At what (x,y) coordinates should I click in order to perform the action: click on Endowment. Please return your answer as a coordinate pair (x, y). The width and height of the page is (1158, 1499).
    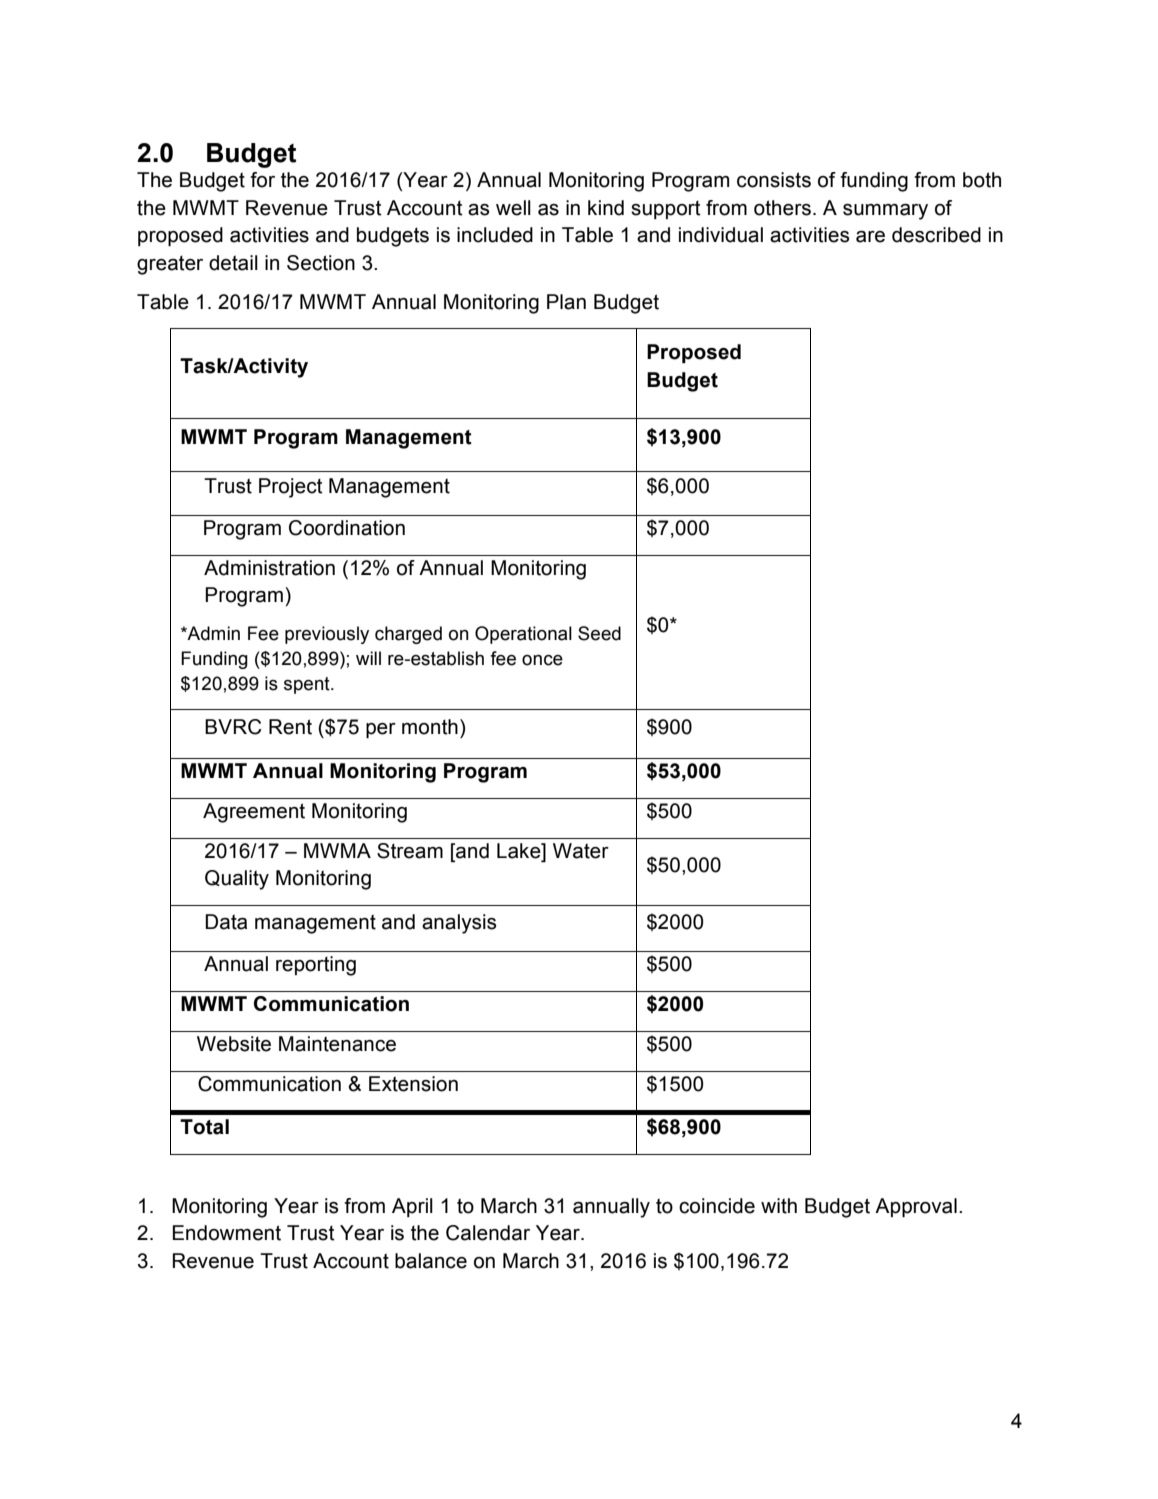
    Looking at the image, I should click on (227, 1233).
